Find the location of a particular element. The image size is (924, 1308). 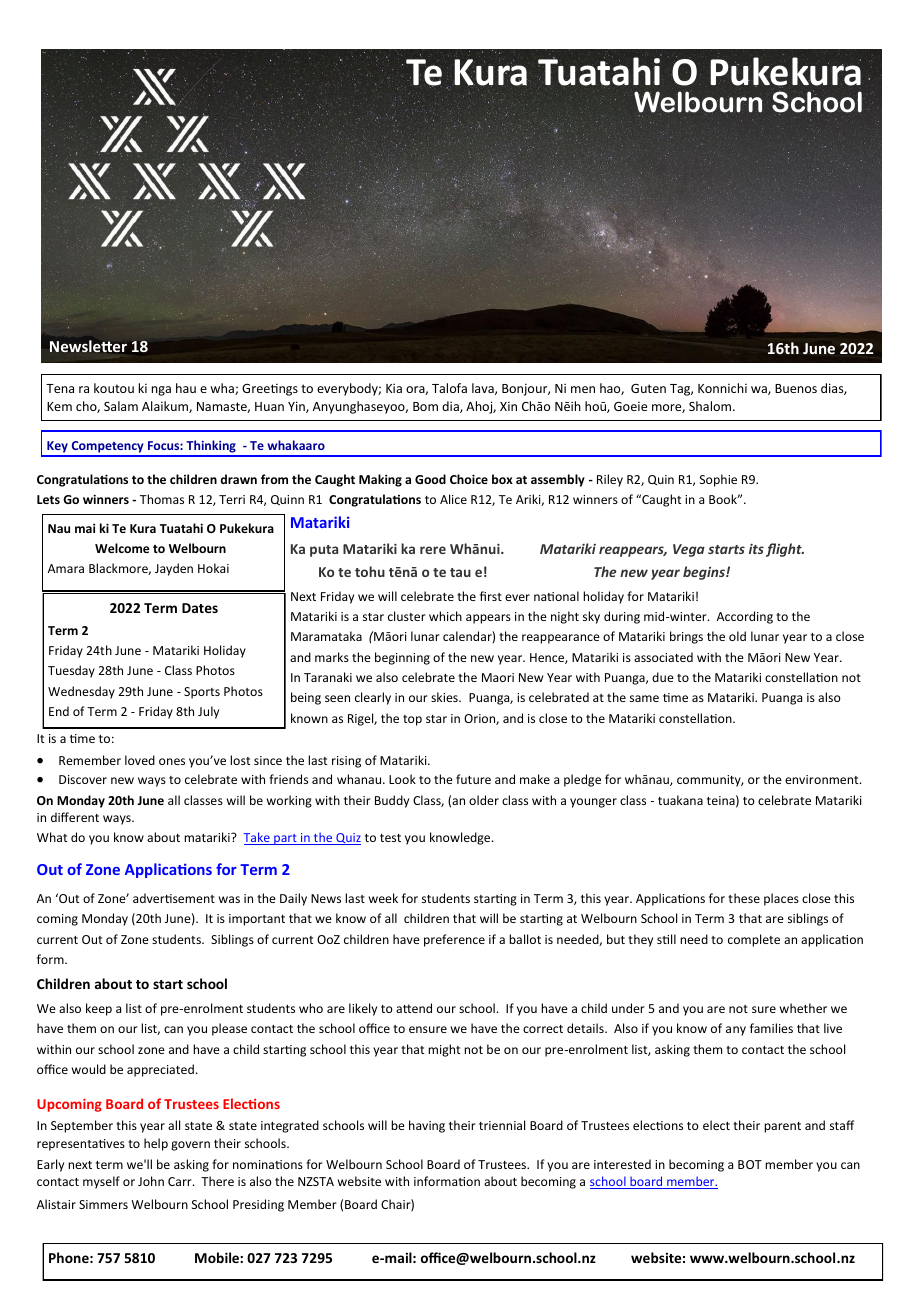

advertisement is located at coordinates (174, 898).
